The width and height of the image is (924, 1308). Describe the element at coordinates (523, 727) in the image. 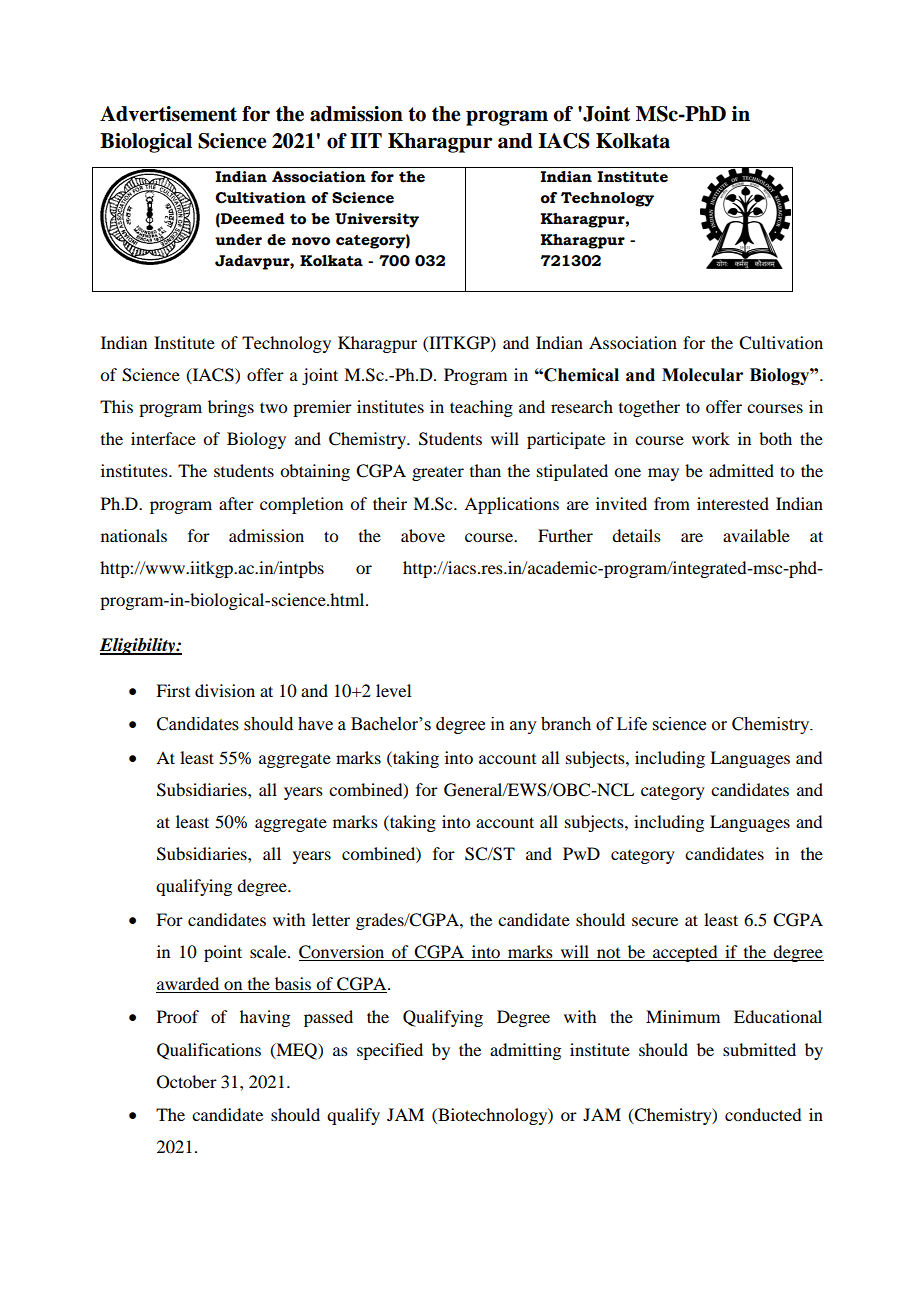

I see `any` at that location.
